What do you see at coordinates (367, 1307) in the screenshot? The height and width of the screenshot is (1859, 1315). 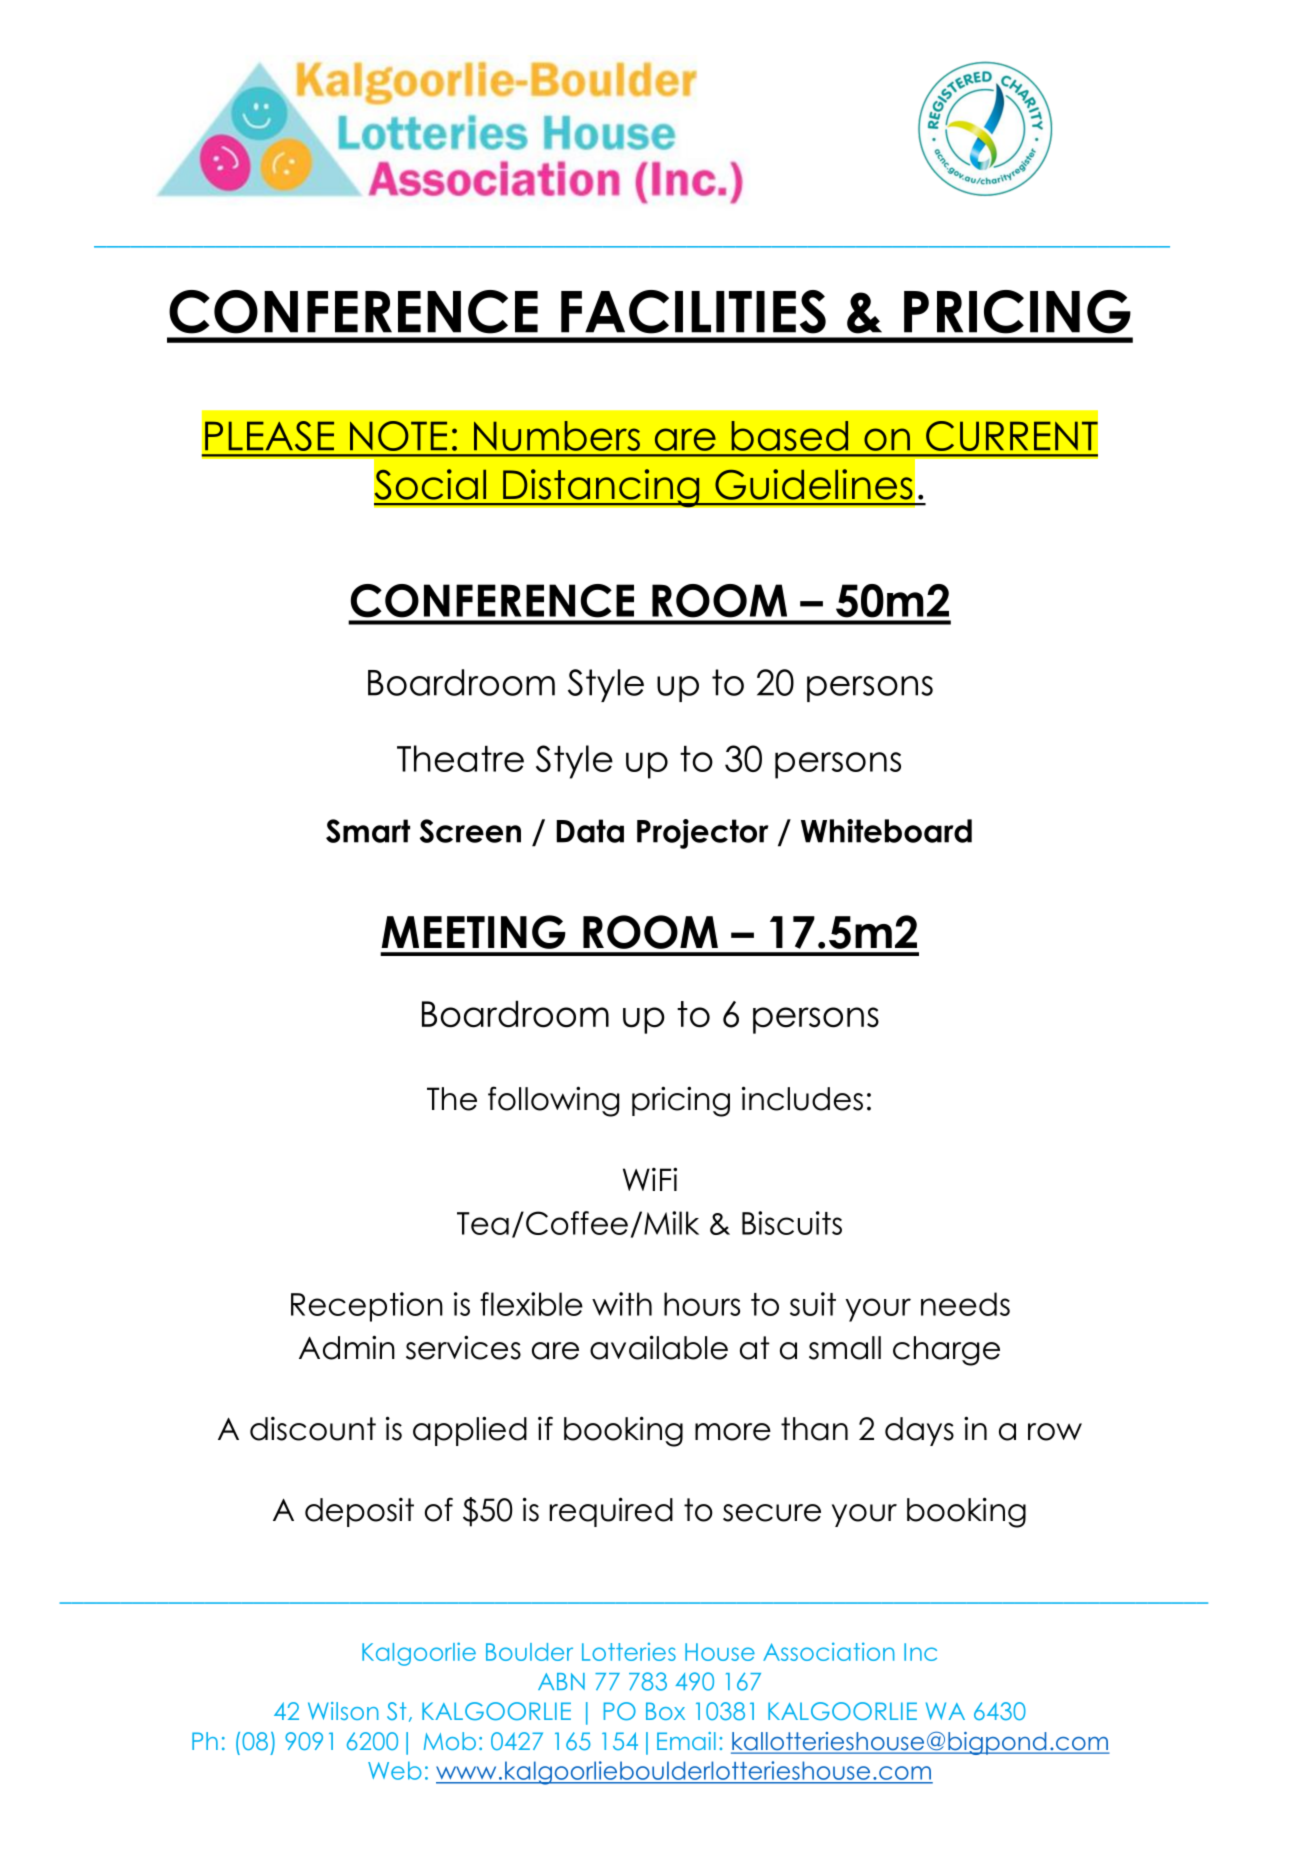 I see `Reception` at bounding box center [367, 1307].
